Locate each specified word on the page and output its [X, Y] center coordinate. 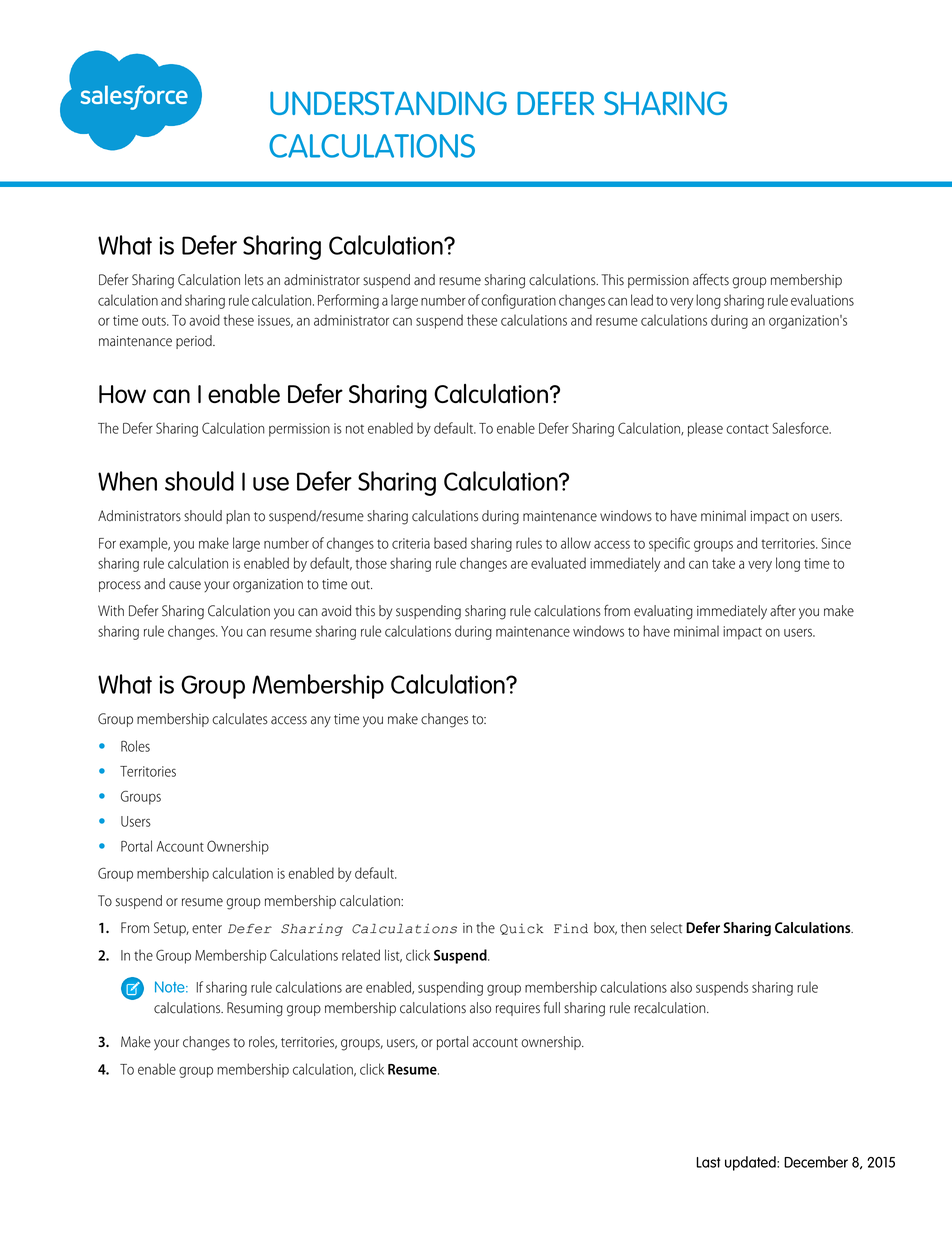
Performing [348, 301]
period [195, 342]
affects [711, 279]
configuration [518, 301]
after [783, 610]
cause [185, 585]
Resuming [255, 1009]
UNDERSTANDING [388, 103]
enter [207, 929]
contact [747, 429]
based [450, 543]
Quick [521, 929]
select [666, 928]
